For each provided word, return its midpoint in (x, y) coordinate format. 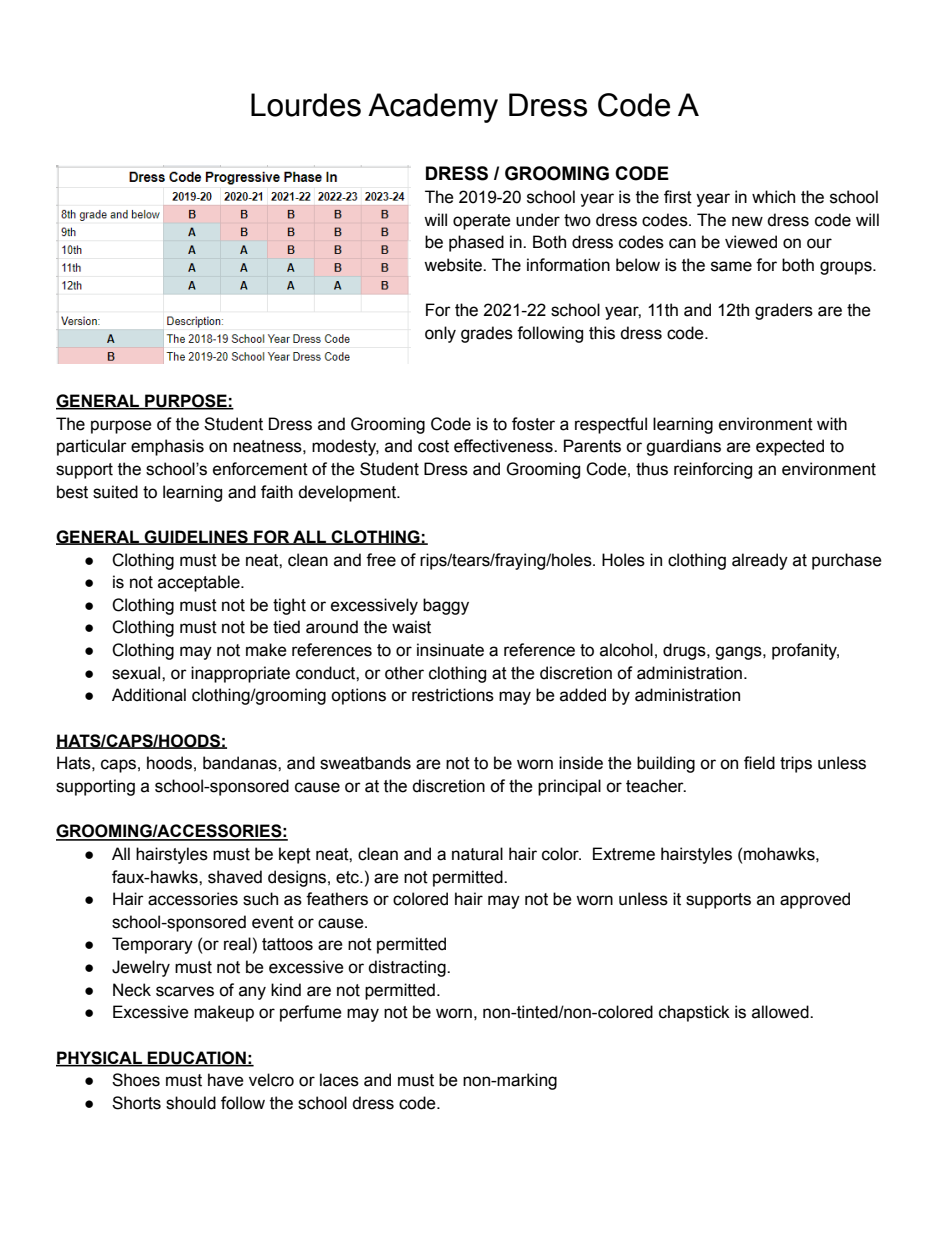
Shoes (136, 1080)
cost (433, 446)
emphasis (167, 447)
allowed (781, 1012)
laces (339, 1080)
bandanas (241, 763)
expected (790, 447)
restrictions (453, 695)
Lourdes (306, 105)
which (773, 197)
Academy (433, 108)
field (759, 763)
